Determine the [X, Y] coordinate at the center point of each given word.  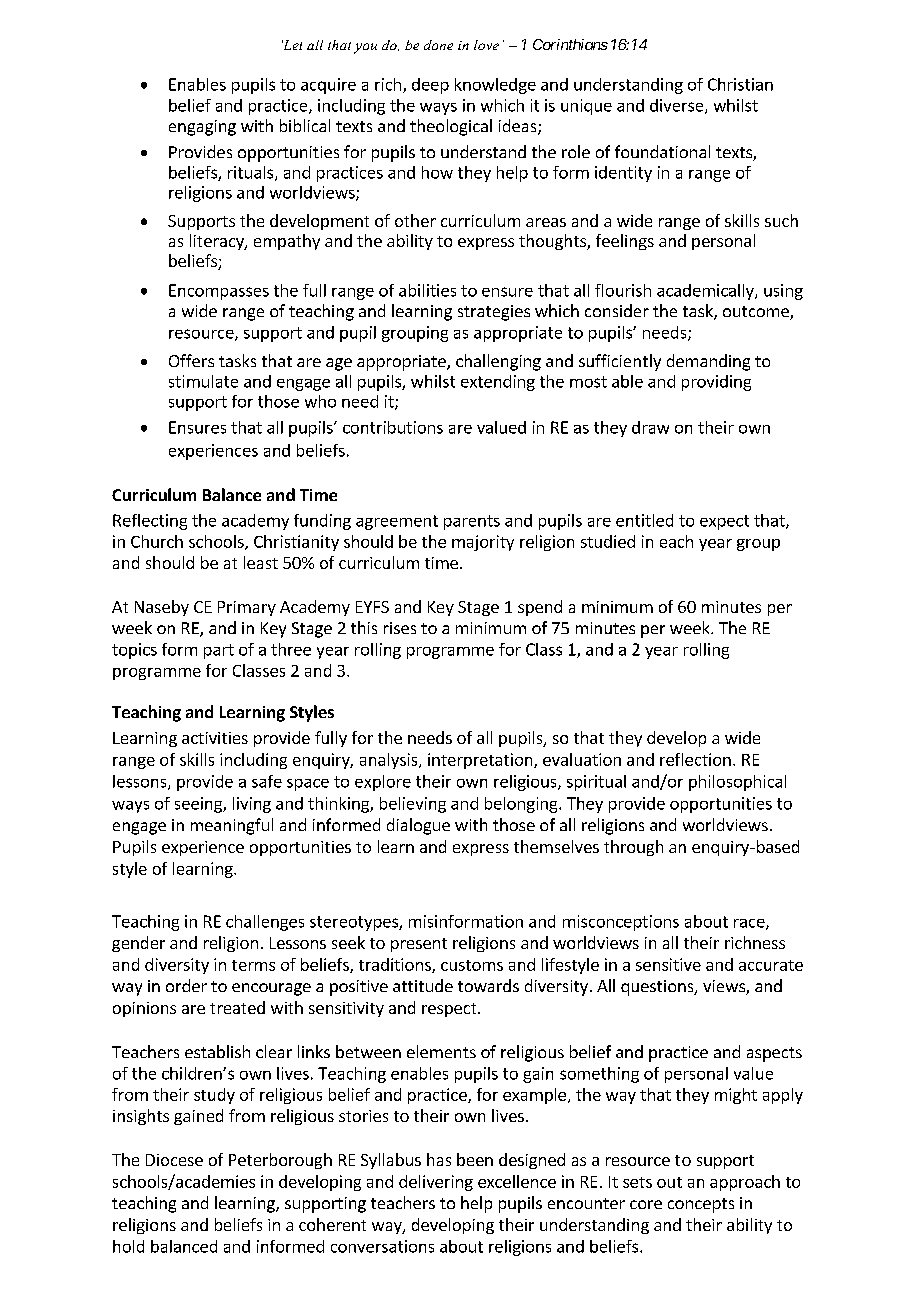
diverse [678, 106]
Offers [191, 360]
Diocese [174, 1160]
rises [400, 628]
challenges [265, 923]
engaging [202, 128]
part [219, 651]
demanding [708, 362]
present [419, 945]
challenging [498, 362]
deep [430, 86]
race [750, 924]
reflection [695, 759]
